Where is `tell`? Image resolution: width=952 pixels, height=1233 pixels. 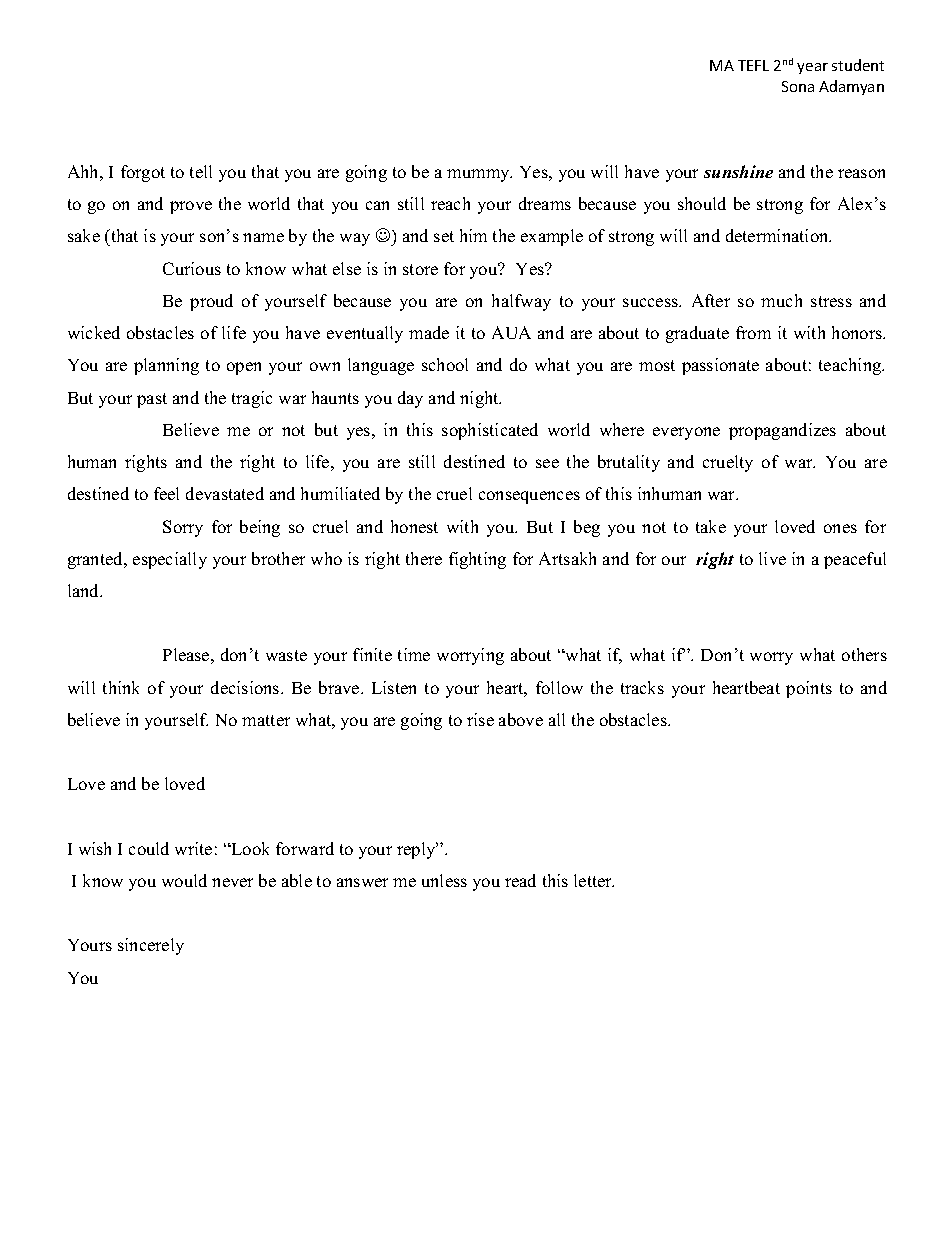
tell is located at coordinates (201, 171).
